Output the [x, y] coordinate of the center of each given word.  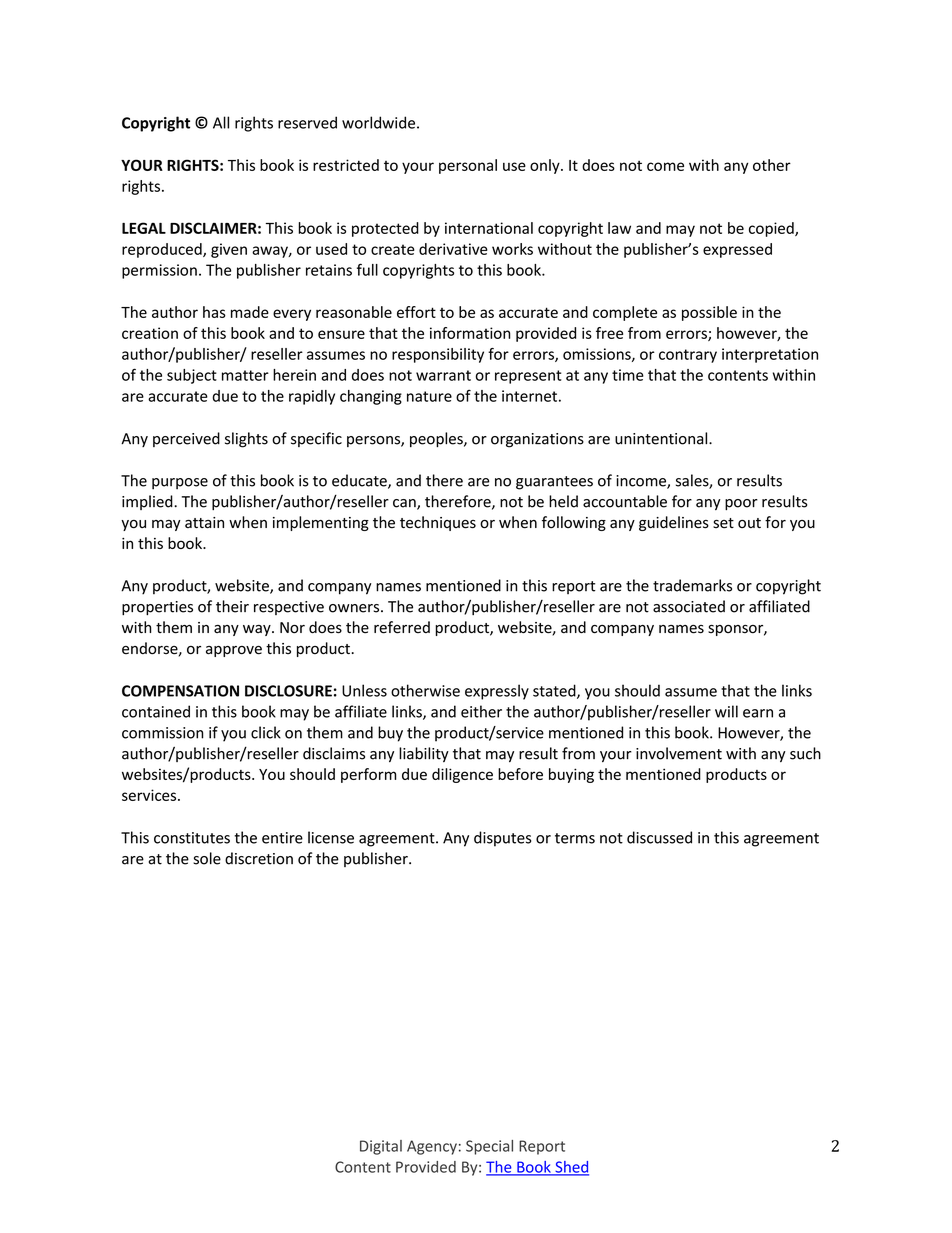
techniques [438, 523]
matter [245, 375]
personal [468, 166]
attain [204, 523]
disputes [502, 839]
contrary [688, 356]
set [723, 523]
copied [772, 229]
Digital [381, 1147]
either [481, 711]
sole [207, 858]
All [221, 122]
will [726, 711]
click [266, 732]
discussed [659, 837]
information [470, 333]
